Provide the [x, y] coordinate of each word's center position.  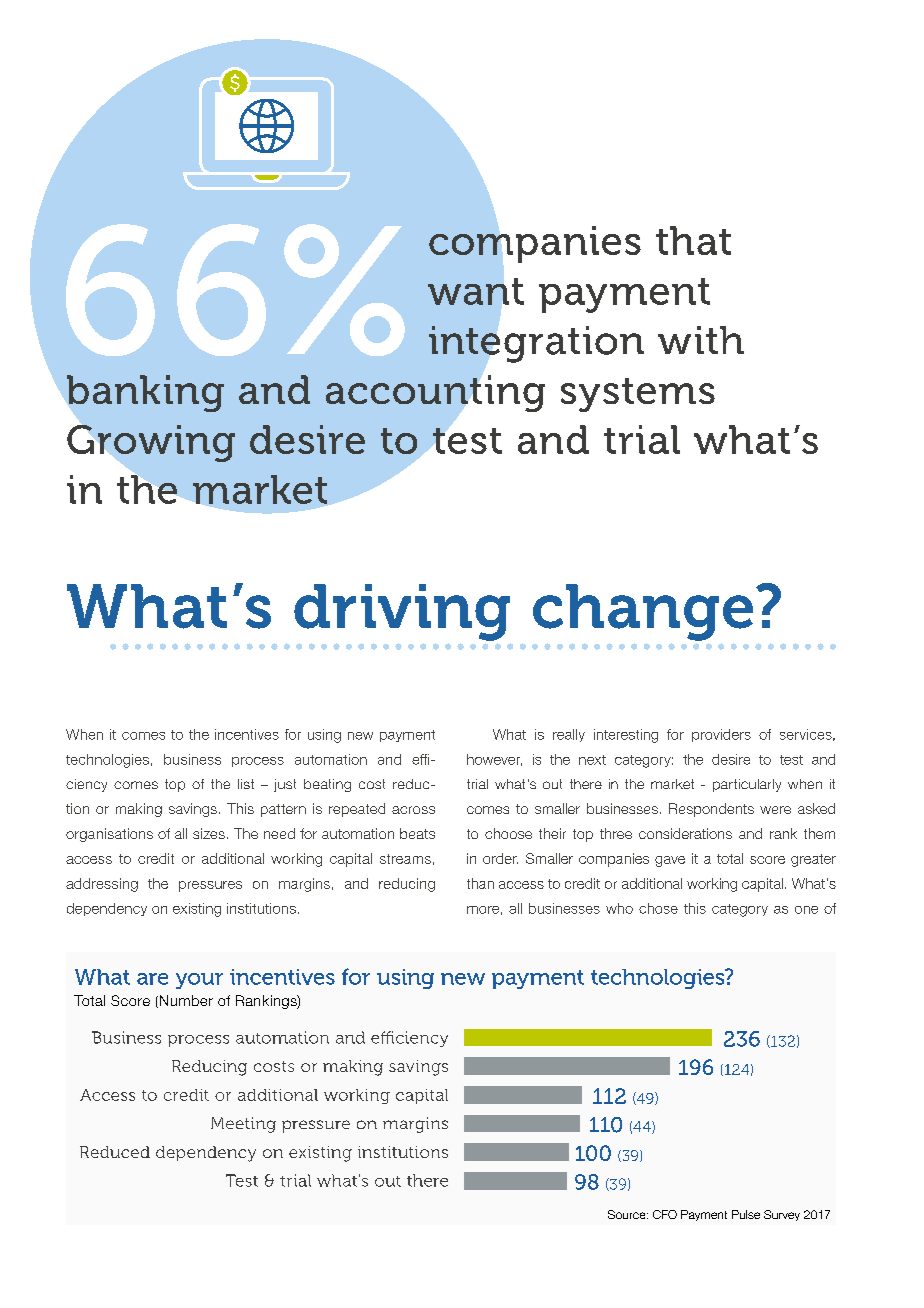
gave [670, 861]
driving [402, 612]
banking [145, 393]
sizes [209, 833]
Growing [151, 443]
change [643, 612]
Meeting [243, 1125]
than [480, 883]
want [476, 291]
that [693, 240]
